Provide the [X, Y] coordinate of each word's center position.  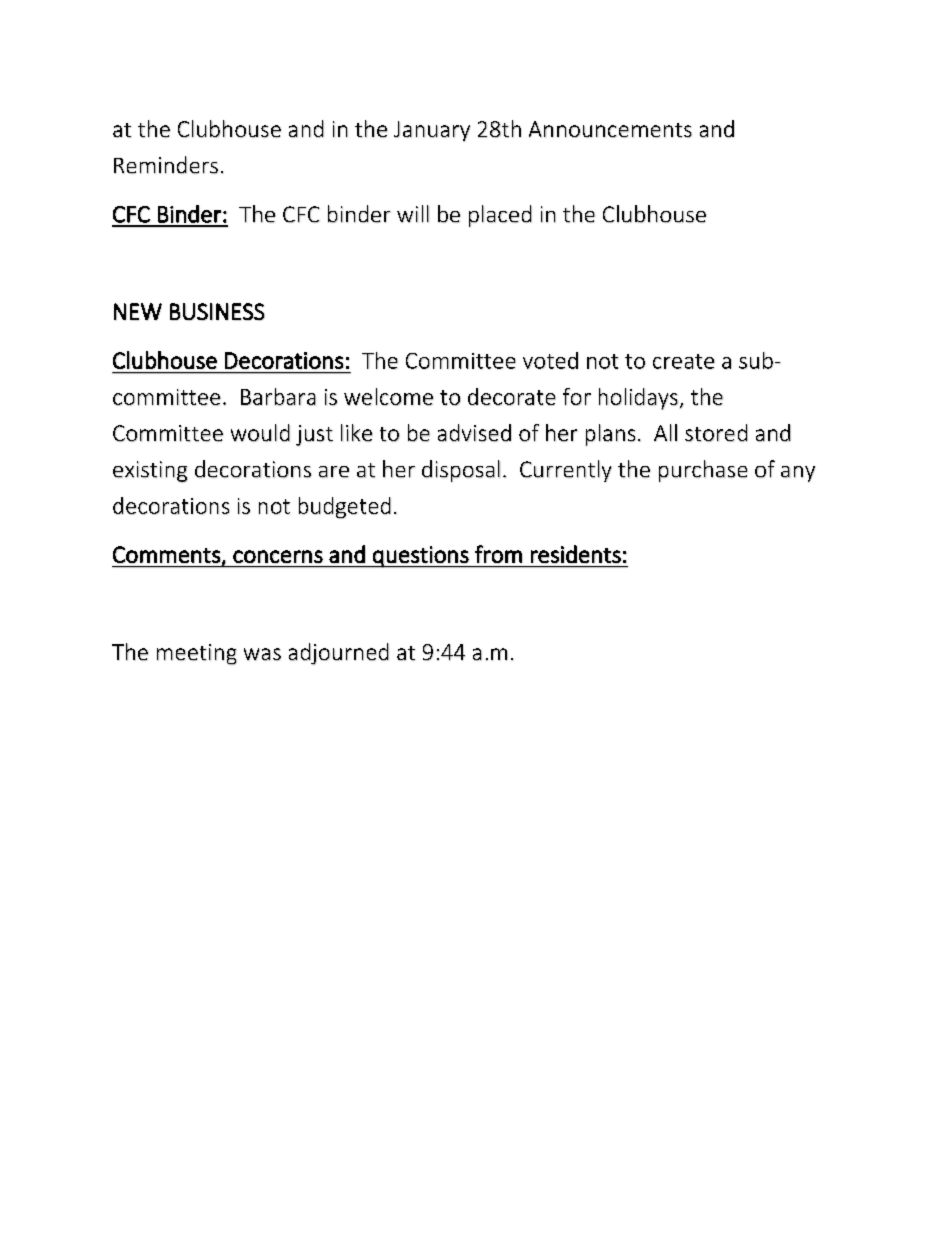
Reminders [166, 165]
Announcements [610, 129]
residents [576, 554]
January [432, 131]
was [262, 654]
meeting [197, 654]
